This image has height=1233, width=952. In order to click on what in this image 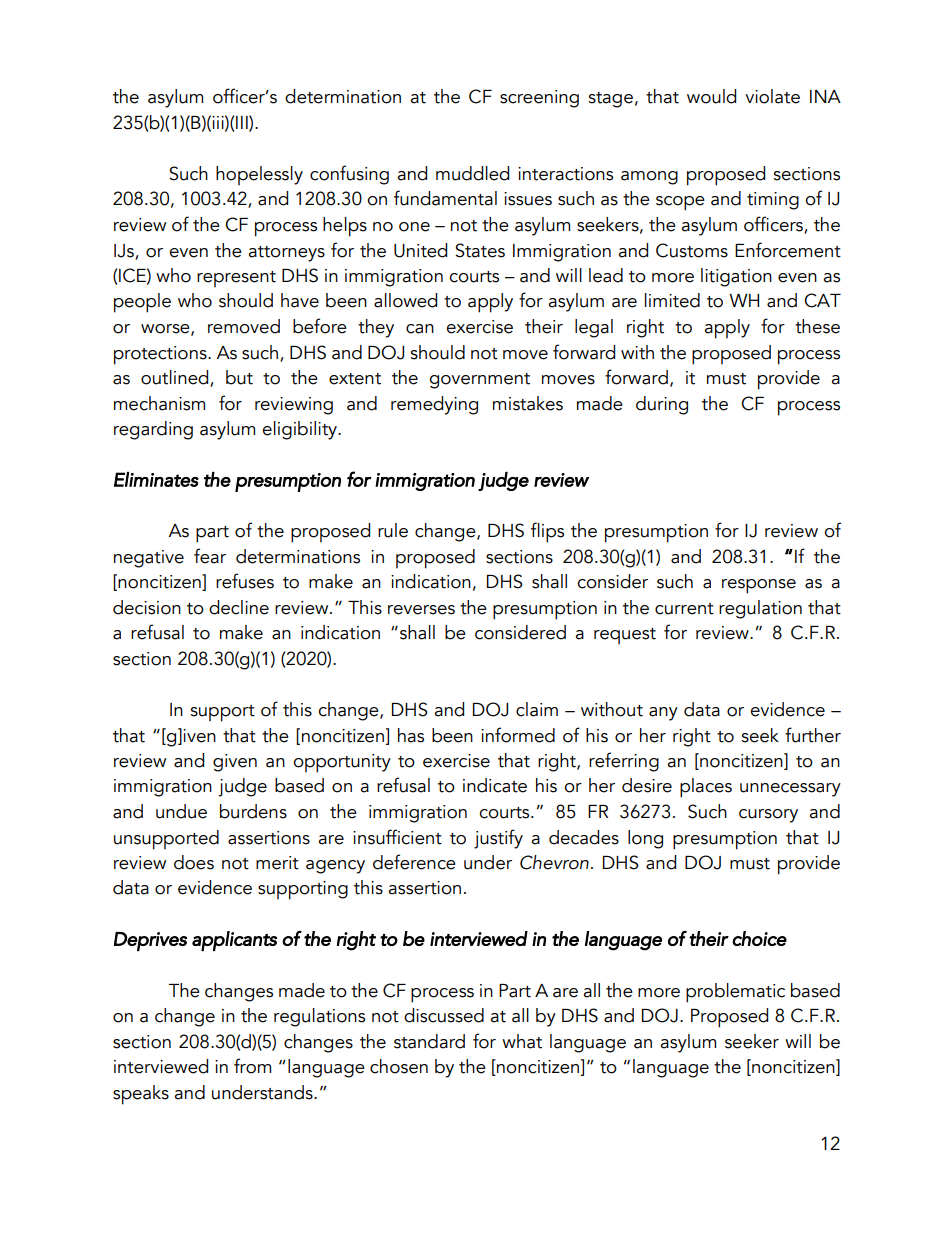, I will do `click(522, 1041)`.
